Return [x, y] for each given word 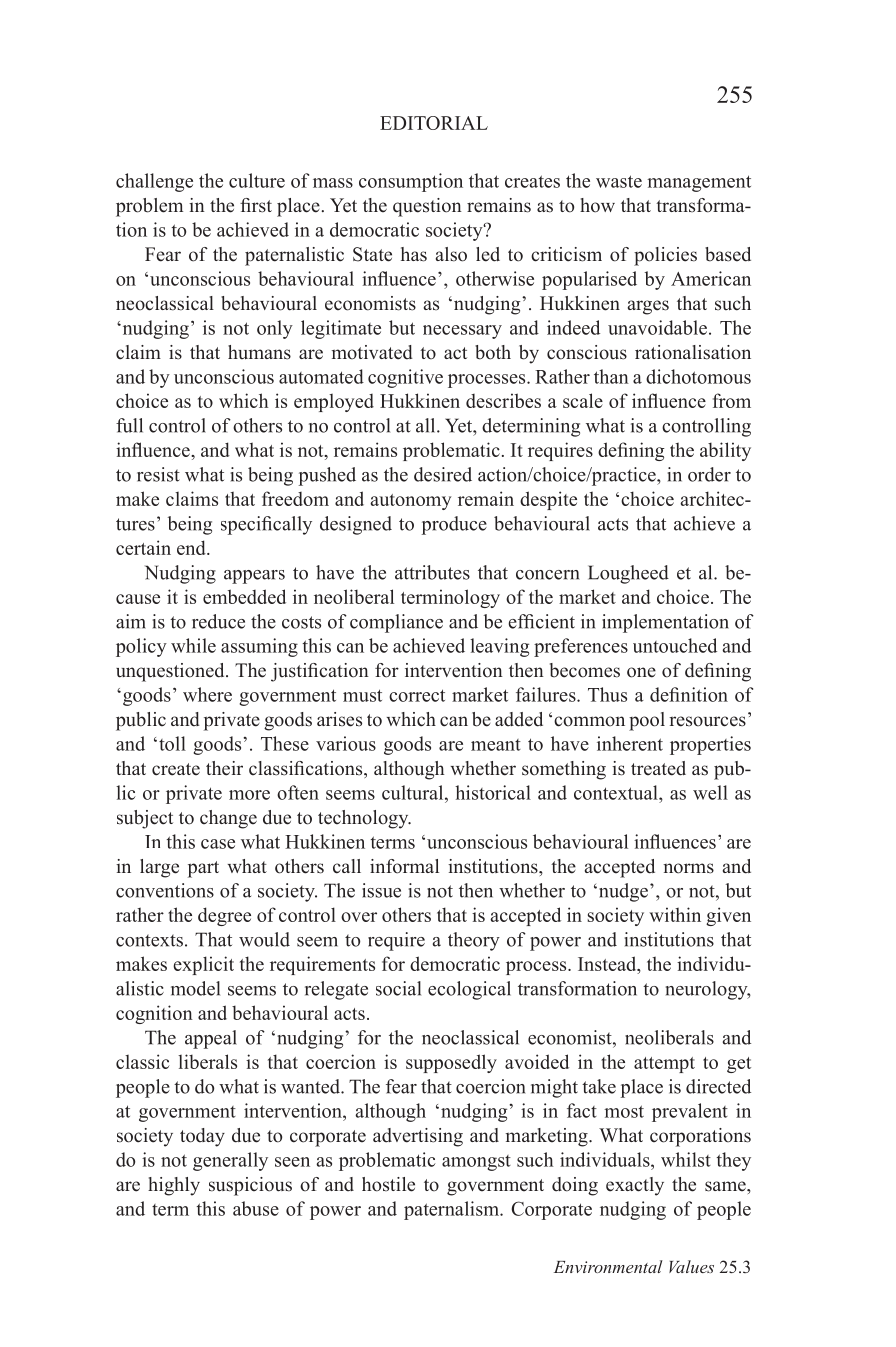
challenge [154, 182]
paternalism [452, 1210]
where [207, 694]
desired [443, 474]
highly [174, 1186]
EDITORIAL [434, 123]
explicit [203, 965]
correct [417, 695]
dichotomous [698, 376]
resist [158, 474]
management [699, 183]
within [675, 914]
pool [647, 721]
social [398, 988]
